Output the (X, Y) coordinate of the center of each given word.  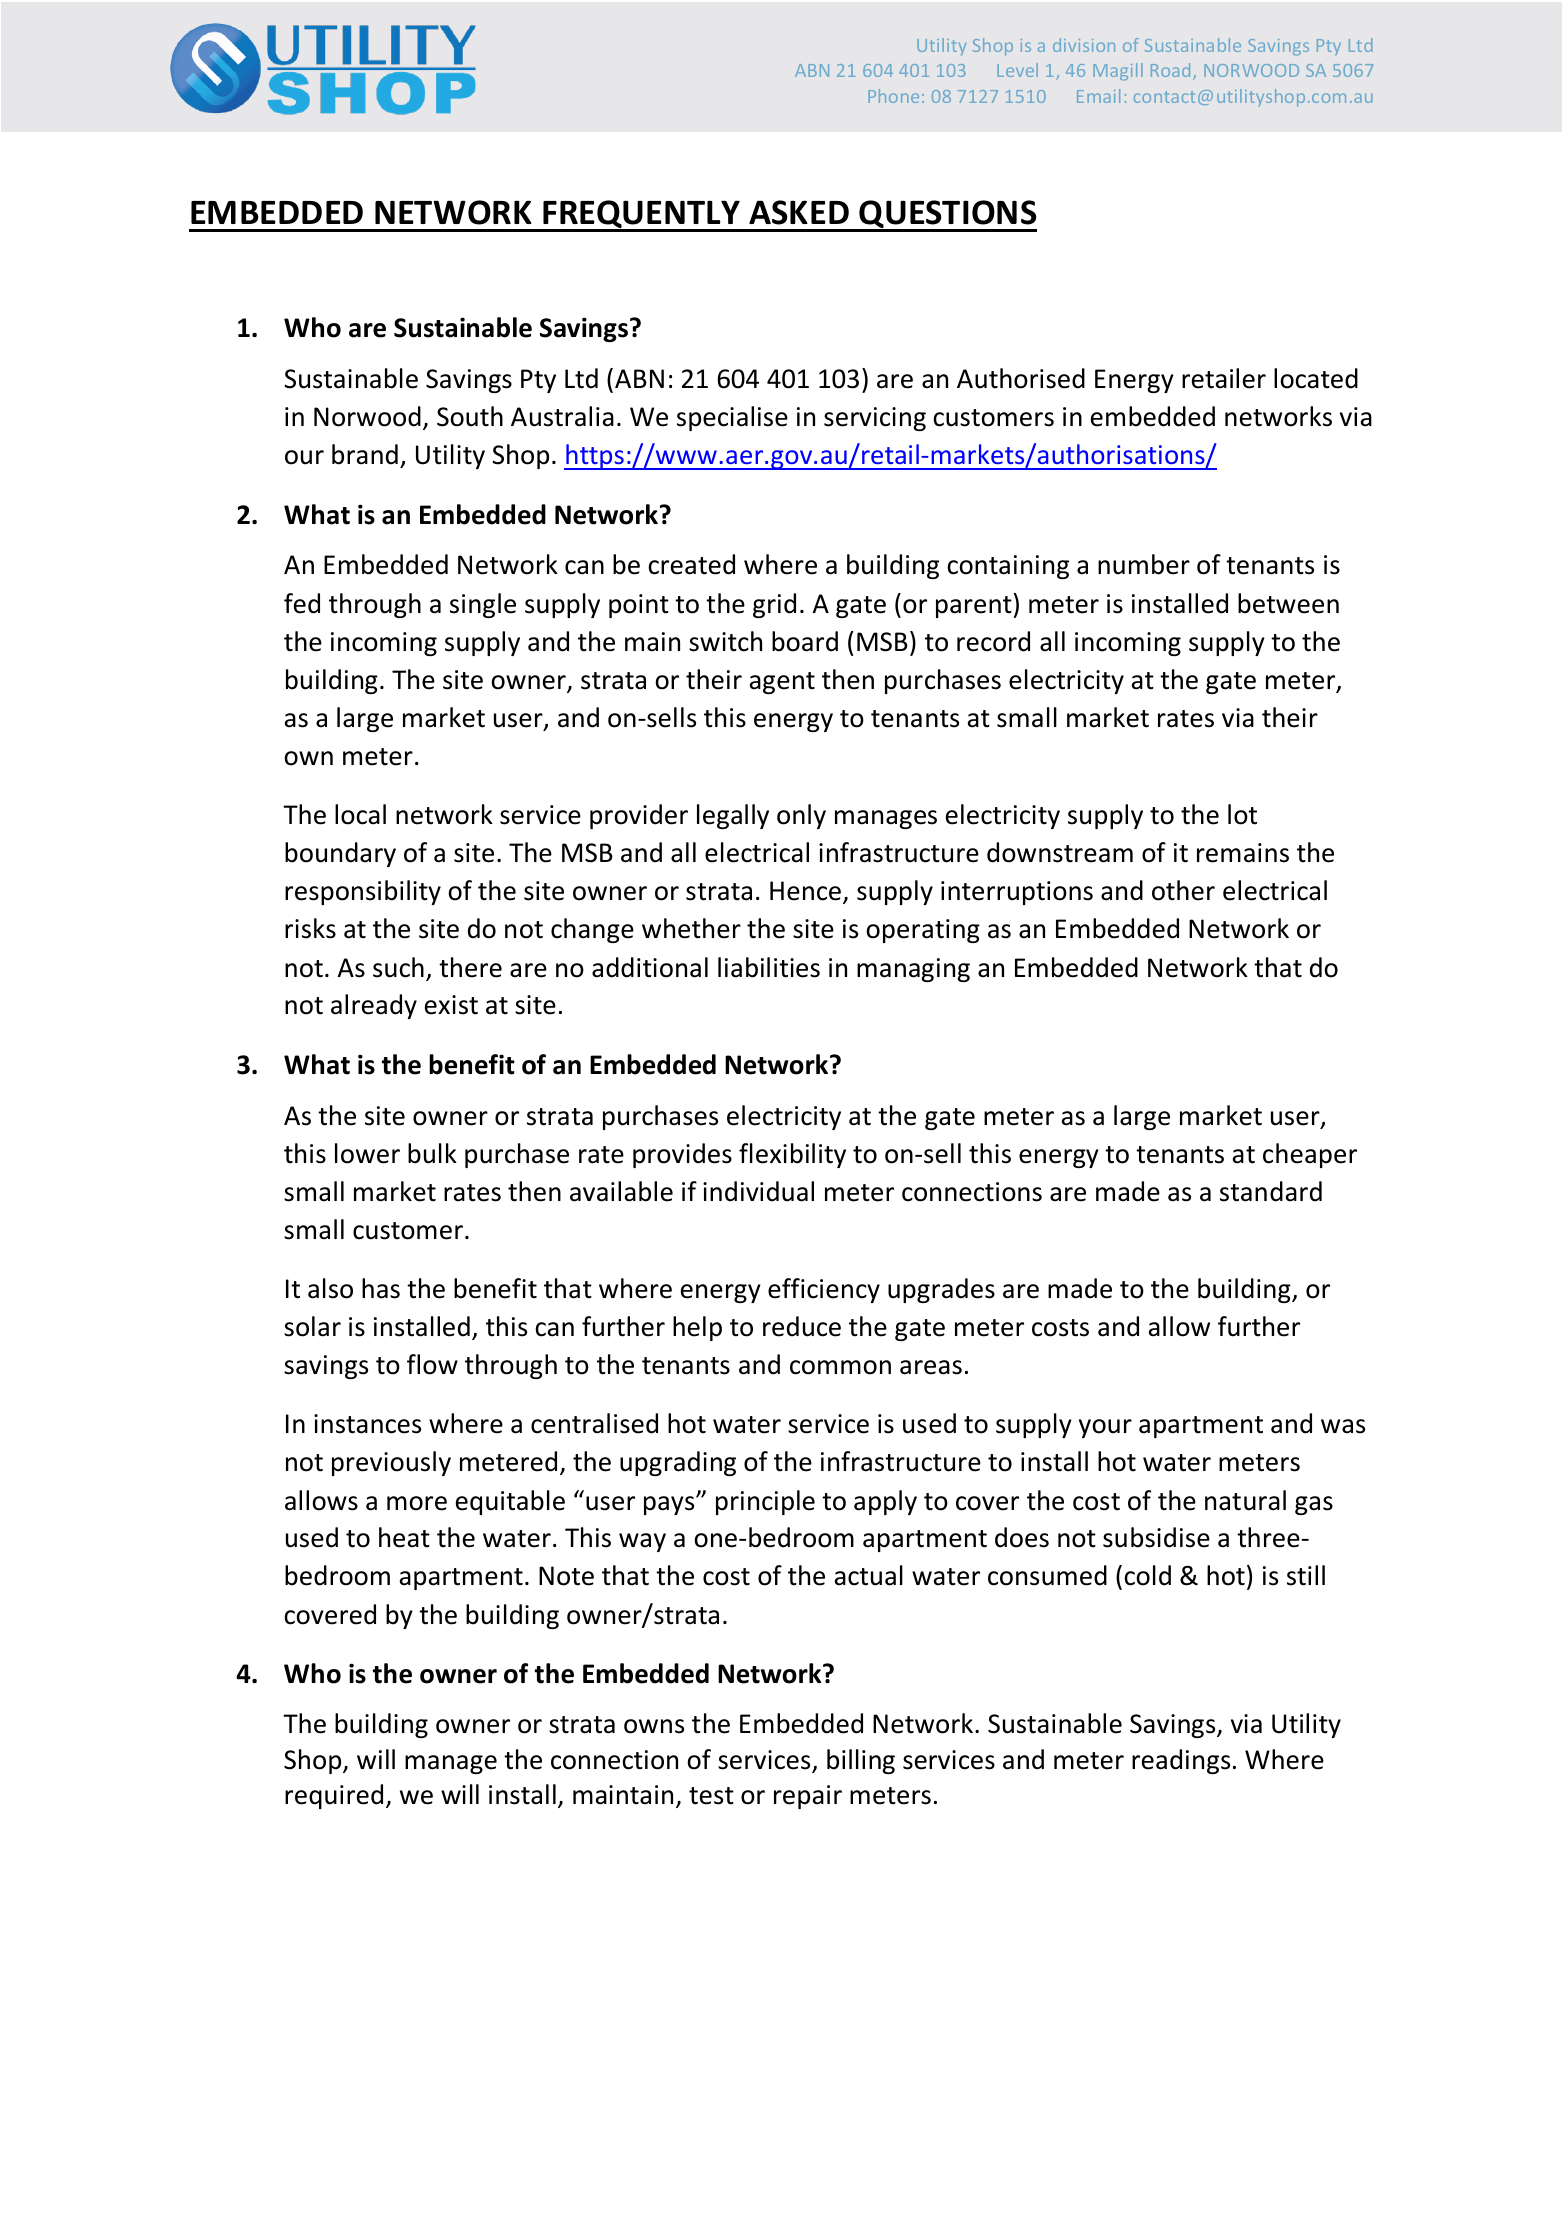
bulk (432, 1153)
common (840, 1367)
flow (432, 1364)
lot (1242, 814)
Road (1170, 70)
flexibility (792, 1155)
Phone (893, 96)
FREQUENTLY (642, 215)
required (334, 1796)
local (360, 814)
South (470, 416)
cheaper (1310, 1155)
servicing (875, 419)
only (801, 816)
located (1316, 378)
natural (1245, 1500)
